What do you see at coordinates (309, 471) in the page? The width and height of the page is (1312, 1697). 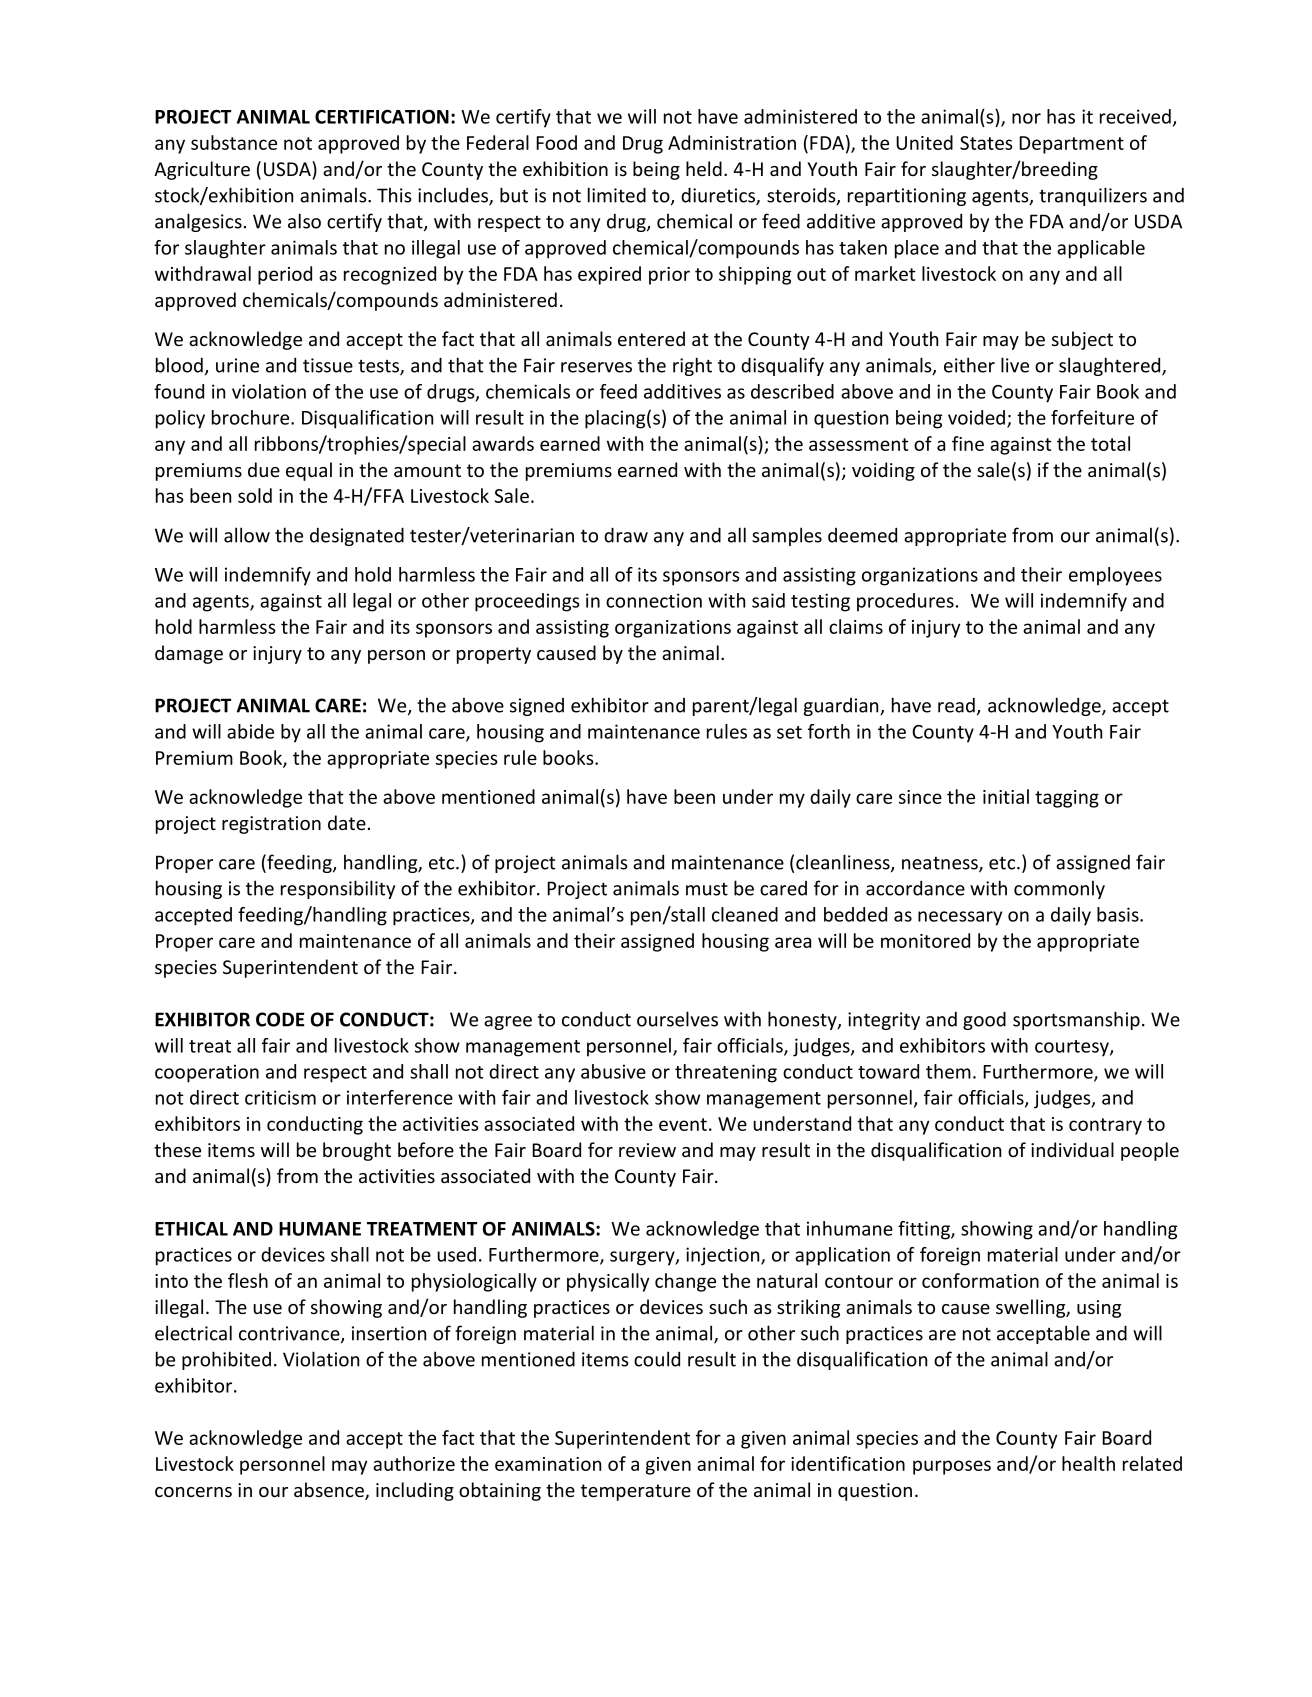 I see `equal` at bounding box center [309, 471].
